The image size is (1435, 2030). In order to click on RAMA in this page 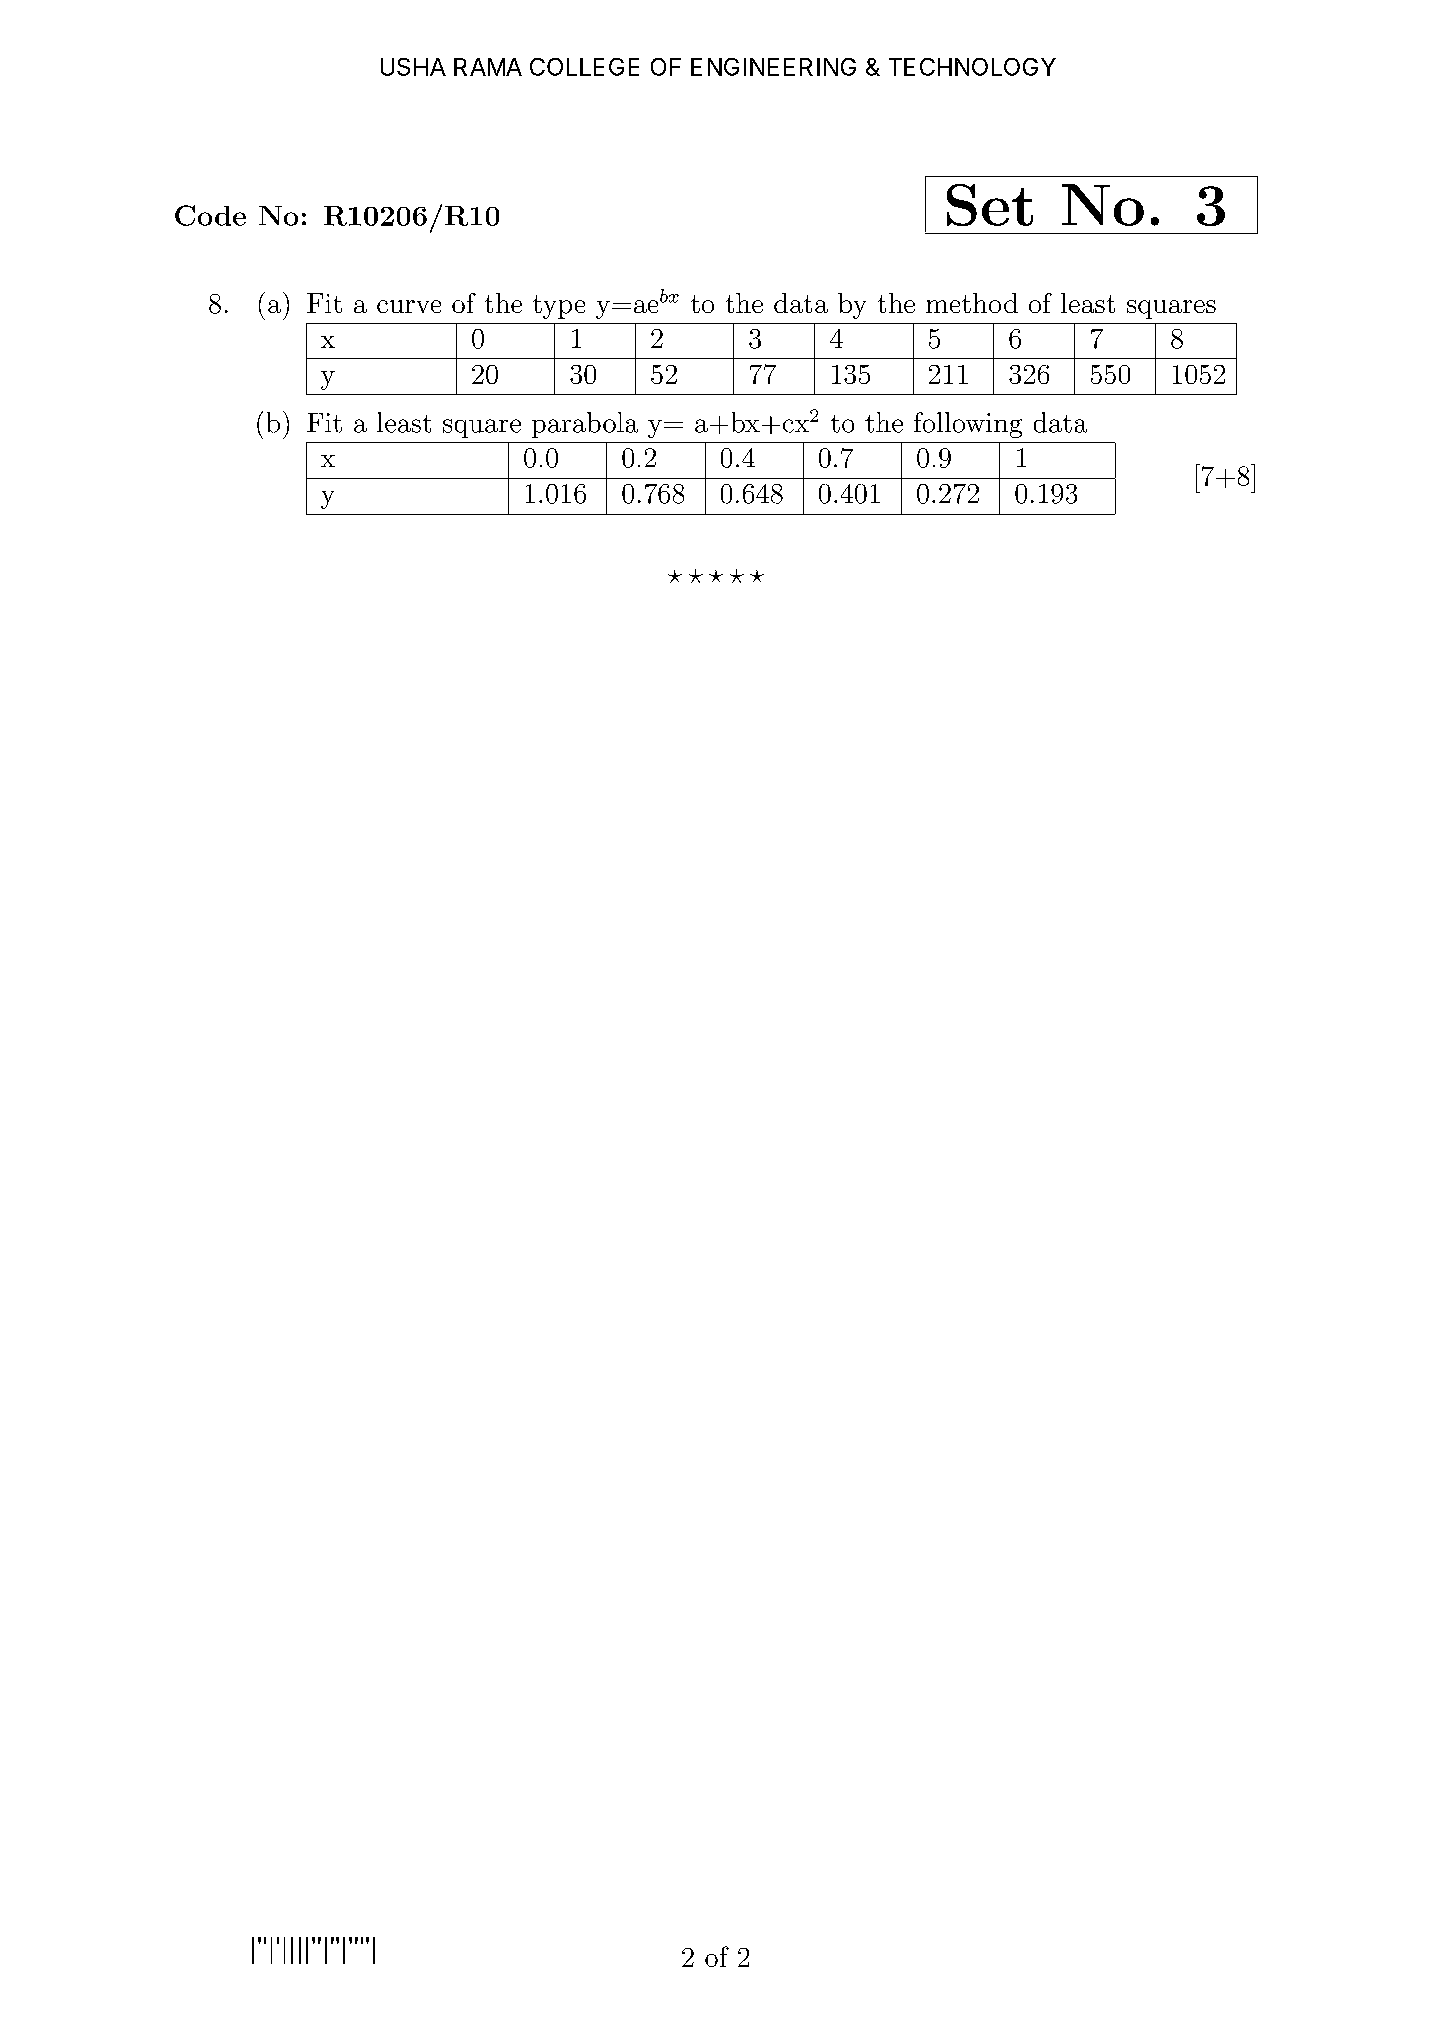, I will do `click(488, 67)`.
